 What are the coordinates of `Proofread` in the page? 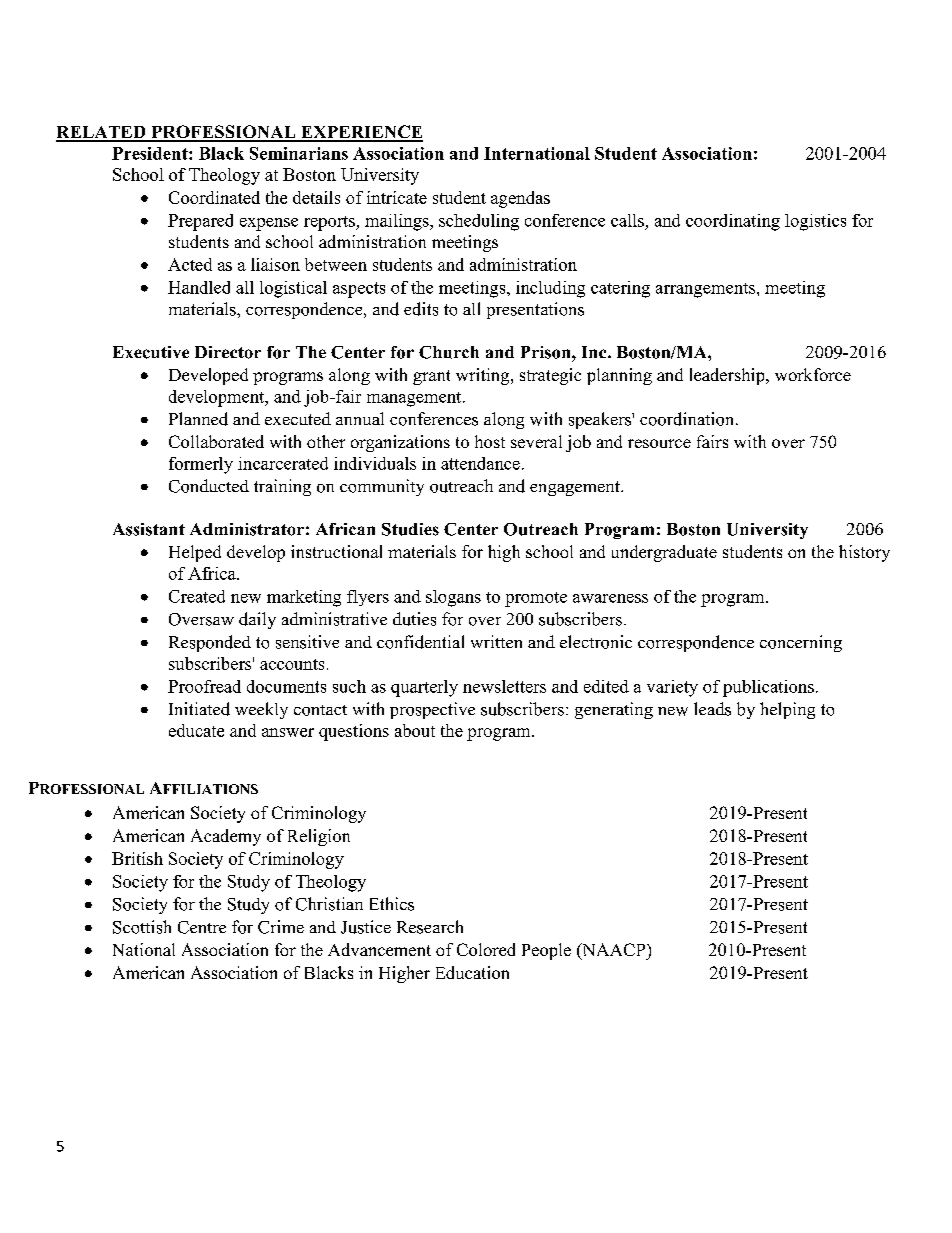 It's located at (204, 686).
